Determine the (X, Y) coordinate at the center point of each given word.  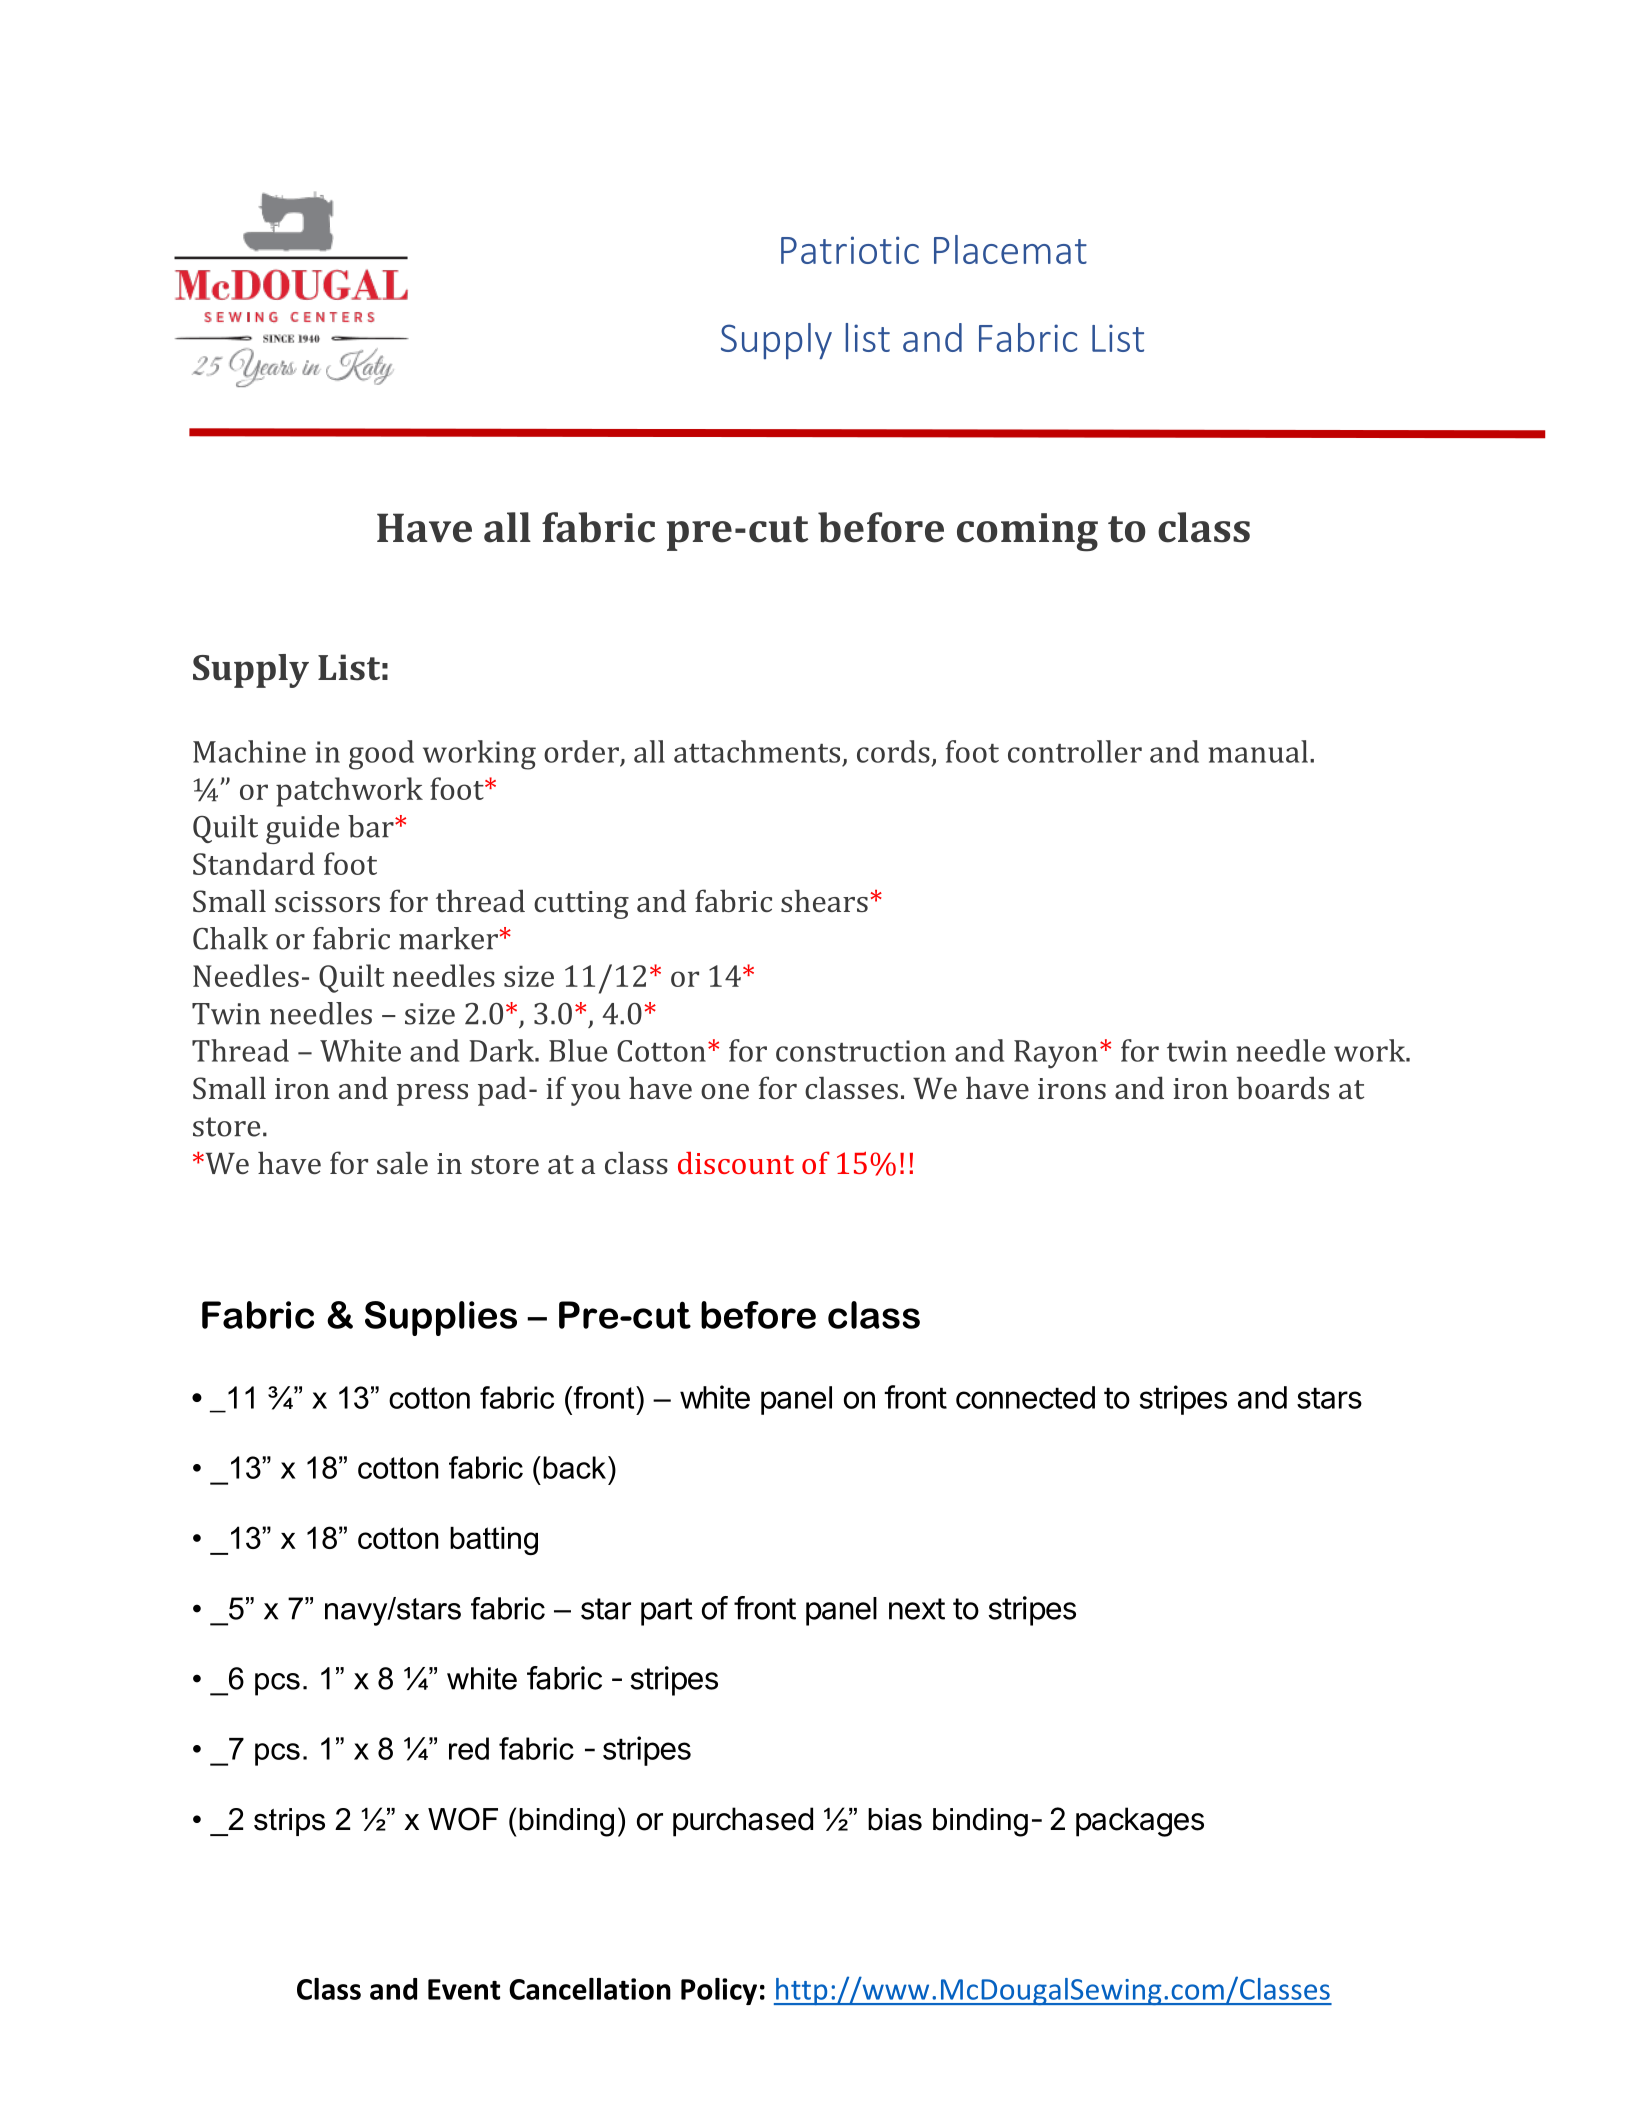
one (725, 1091)
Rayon (1056, 1054)
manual (1258, 751)
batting (494, 1541)
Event (464, 1989)
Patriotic (850, 250)
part (667, 1612)
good (381, 755)
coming (1027, 532)
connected (1025, 1397)
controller (1075, 751)
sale (402, 1162)
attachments (757, 751)
